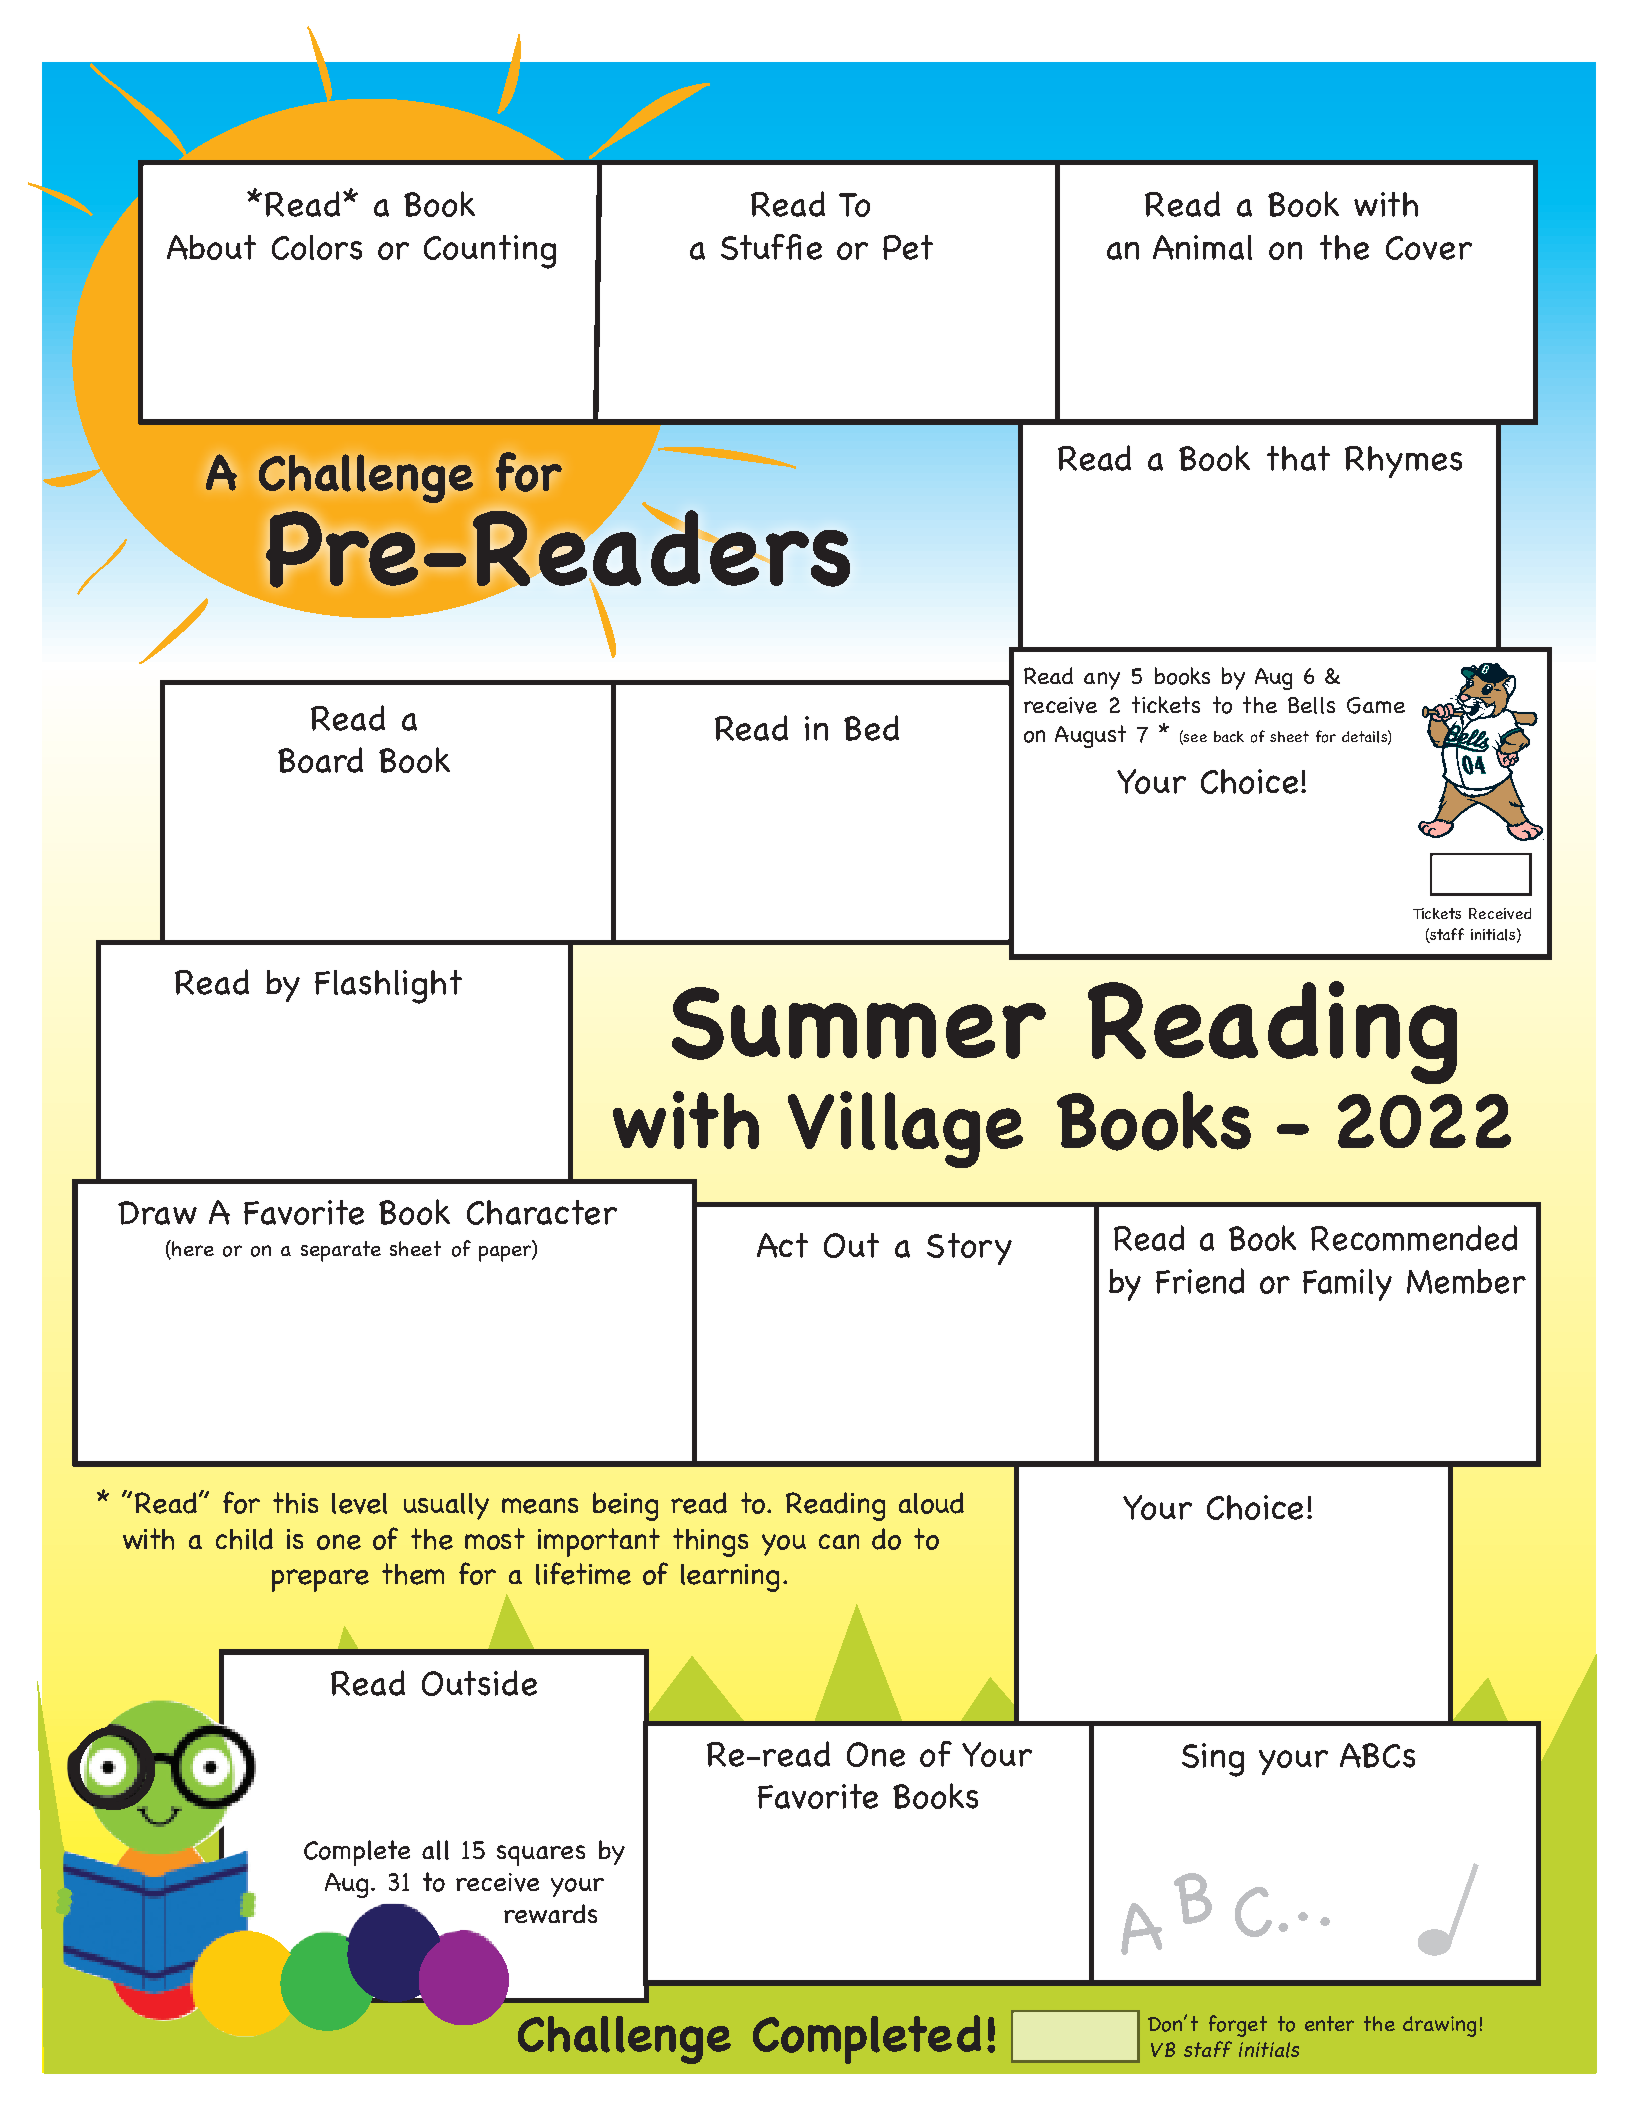  What do you see at coordinates (1202, 247) in the document?
I see `Animal` at bounding box center [1202, 247].
